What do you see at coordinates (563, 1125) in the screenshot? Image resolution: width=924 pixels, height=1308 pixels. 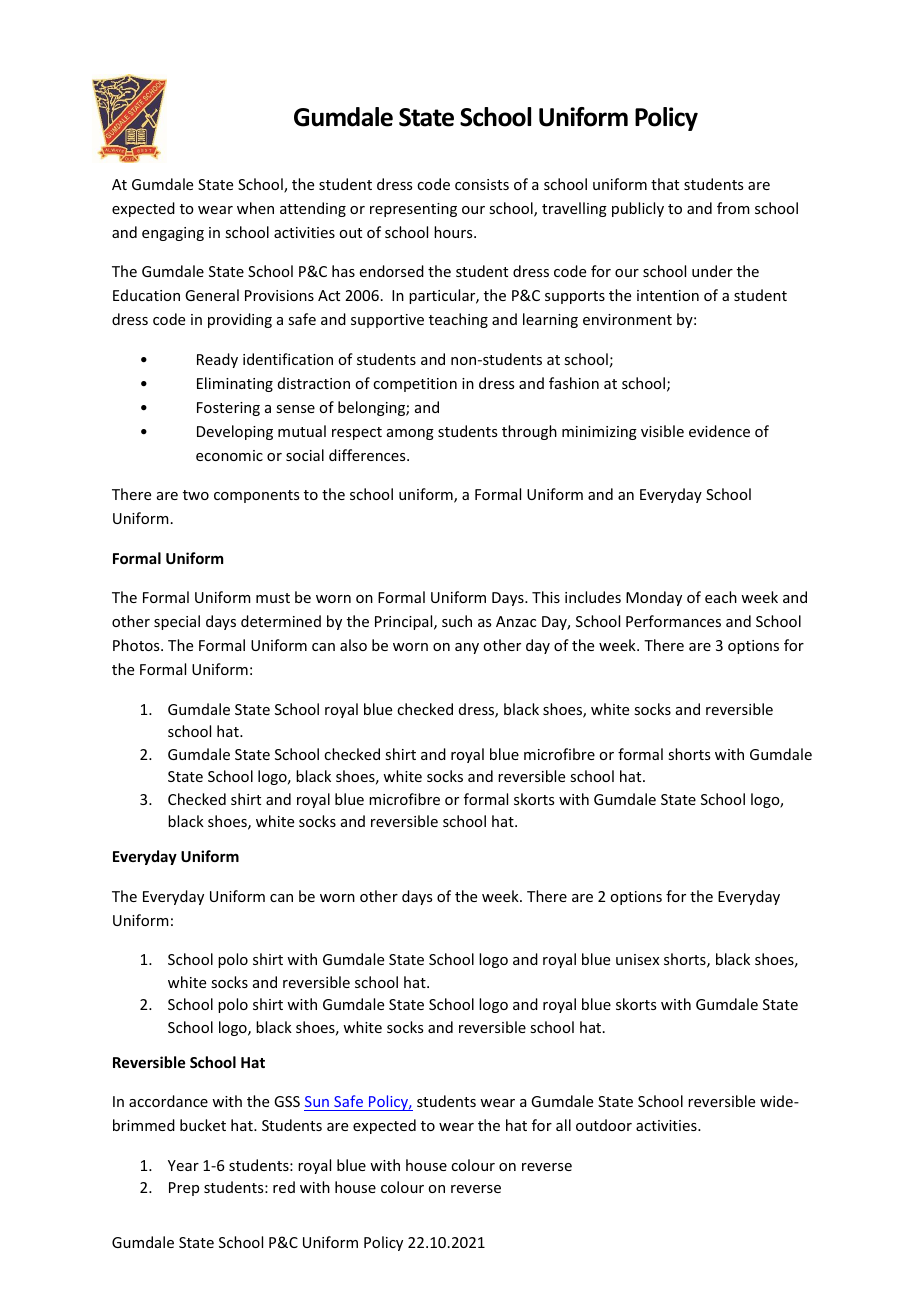 I see `all` at bounding box center [563, 1125].
